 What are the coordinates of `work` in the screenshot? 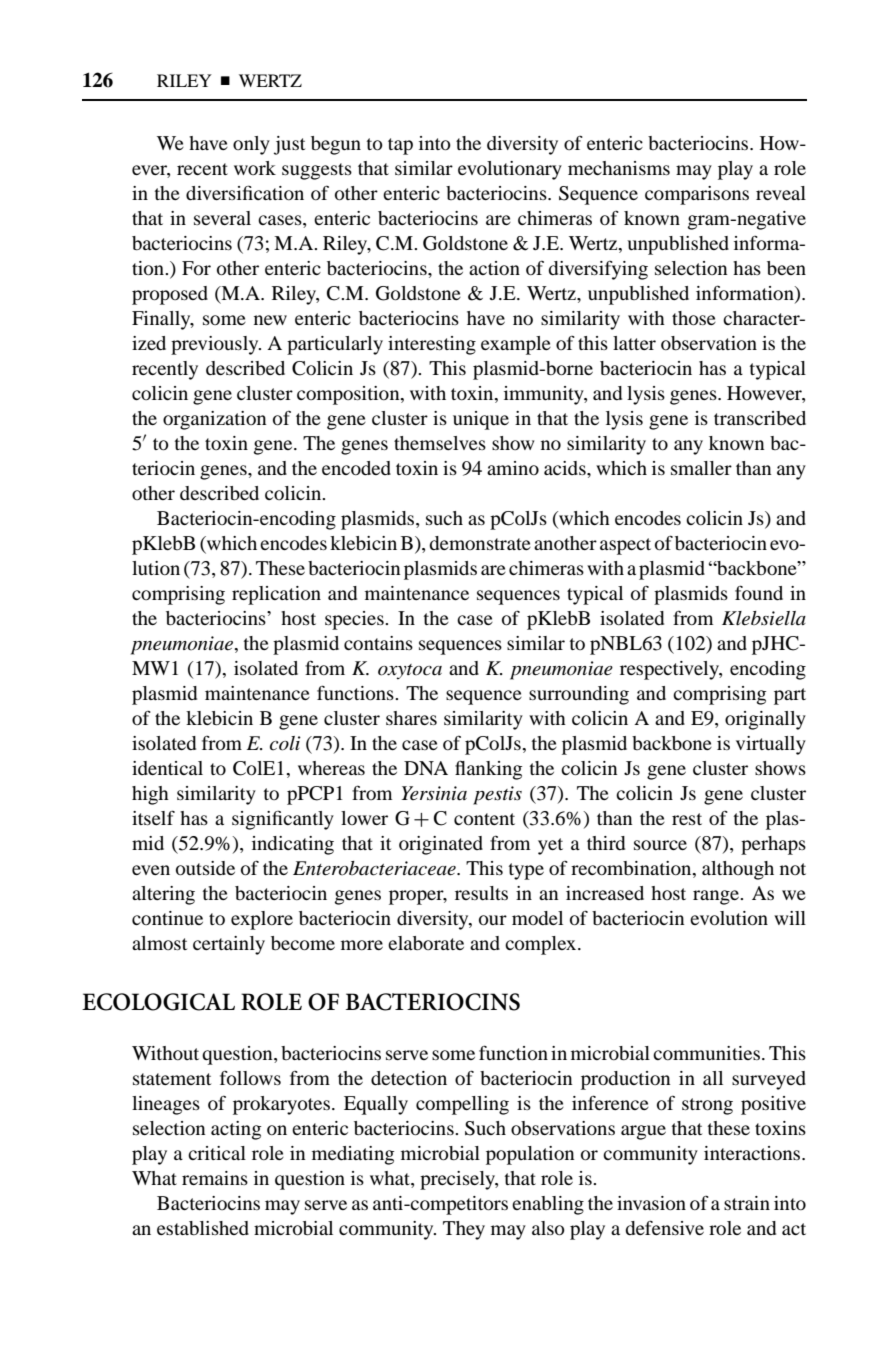 It's located at (255, 168).
